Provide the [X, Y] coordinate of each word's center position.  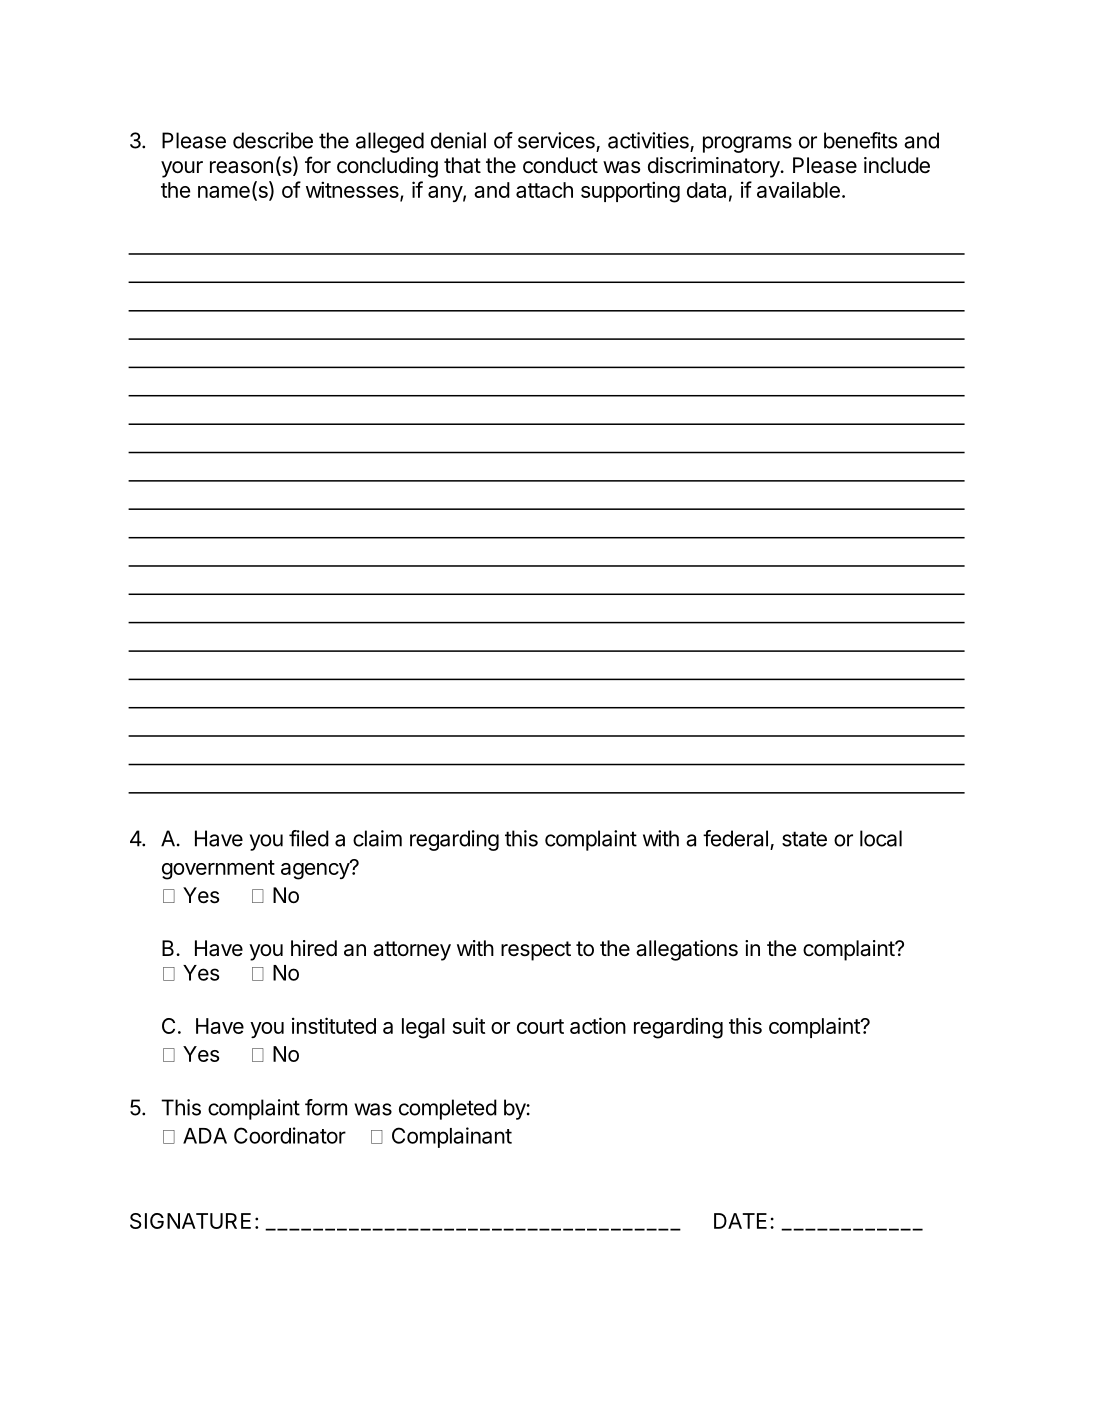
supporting [630, 192]
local [881, 838]
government [218, 870]
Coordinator [290, 1135]
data [706, 190]
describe [273, 140]
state [804, 839]
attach [544, 190]
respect [536, 951]
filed [309, 838]
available [798, 189]
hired [314, 948]
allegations [687, 950]
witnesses [353, 190]
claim [377, 838]
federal [735, 838]
